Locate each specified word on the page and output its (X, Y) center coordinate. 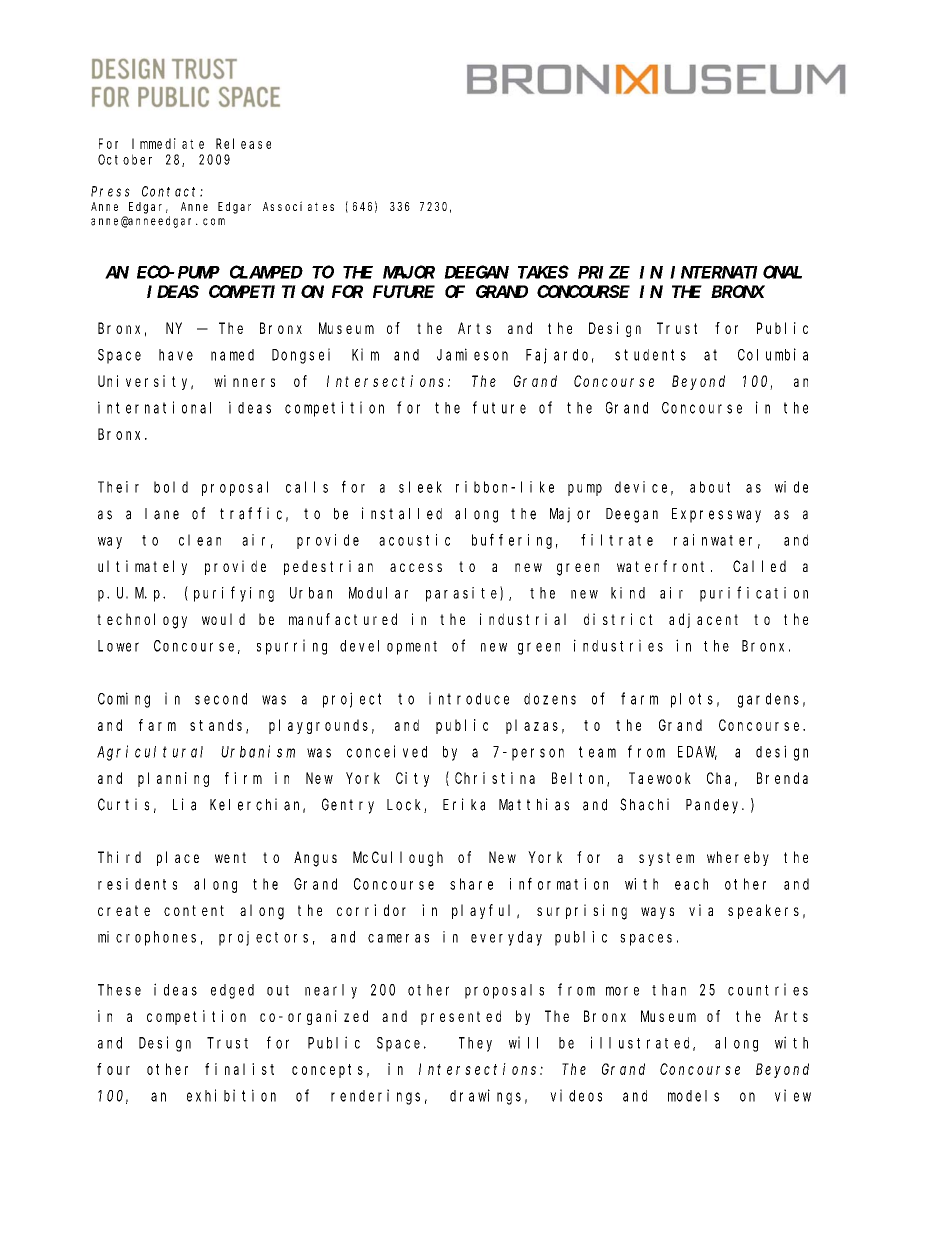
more (622, 991)
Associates (298, 206)
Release (243, 143)
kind (628, 593)
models (693, 1096)
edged (232, 991)
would (223, 619)
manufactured (343, 619)
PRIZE (604, 272)
